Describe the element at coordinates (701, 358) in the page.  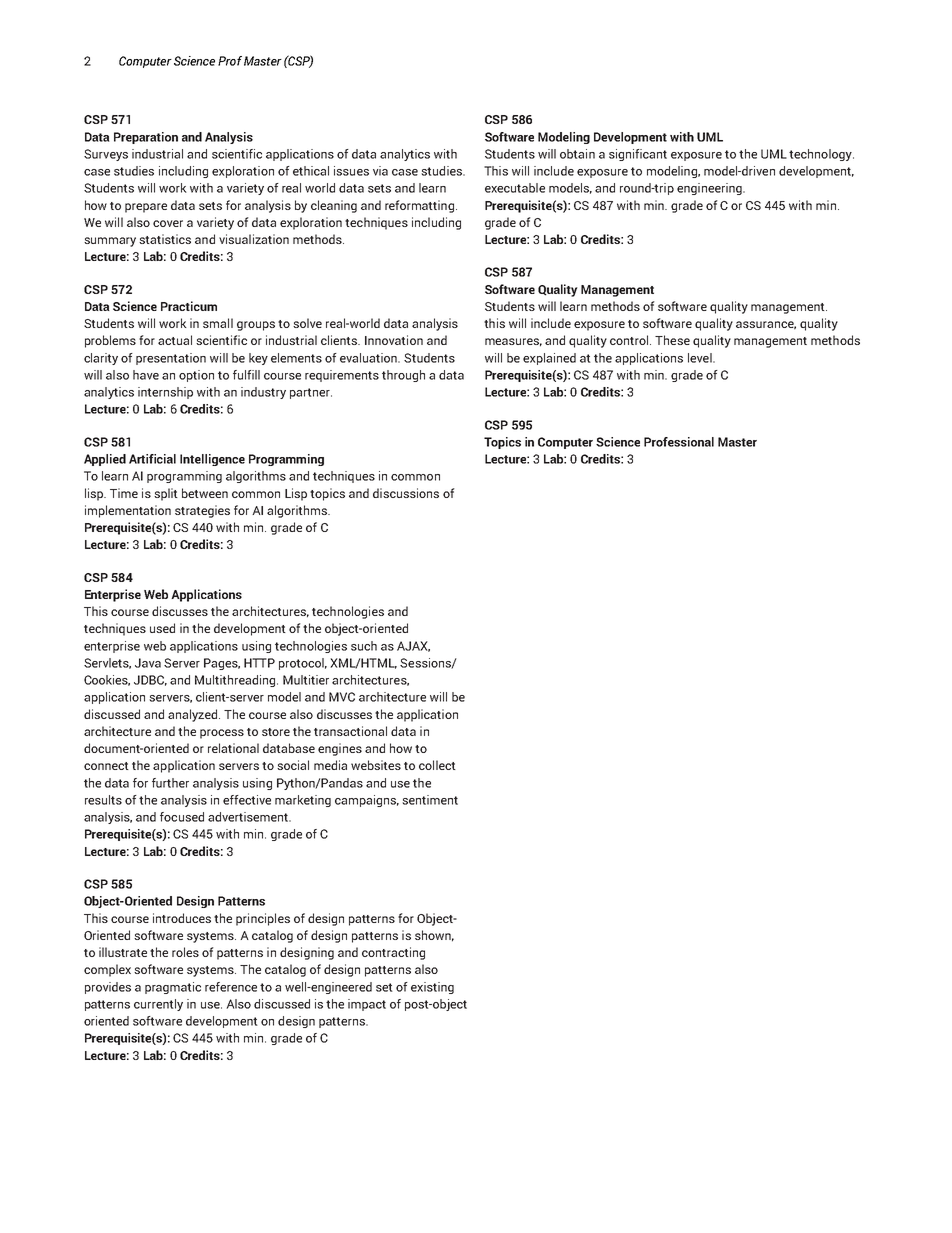
I see `level` at that location.
